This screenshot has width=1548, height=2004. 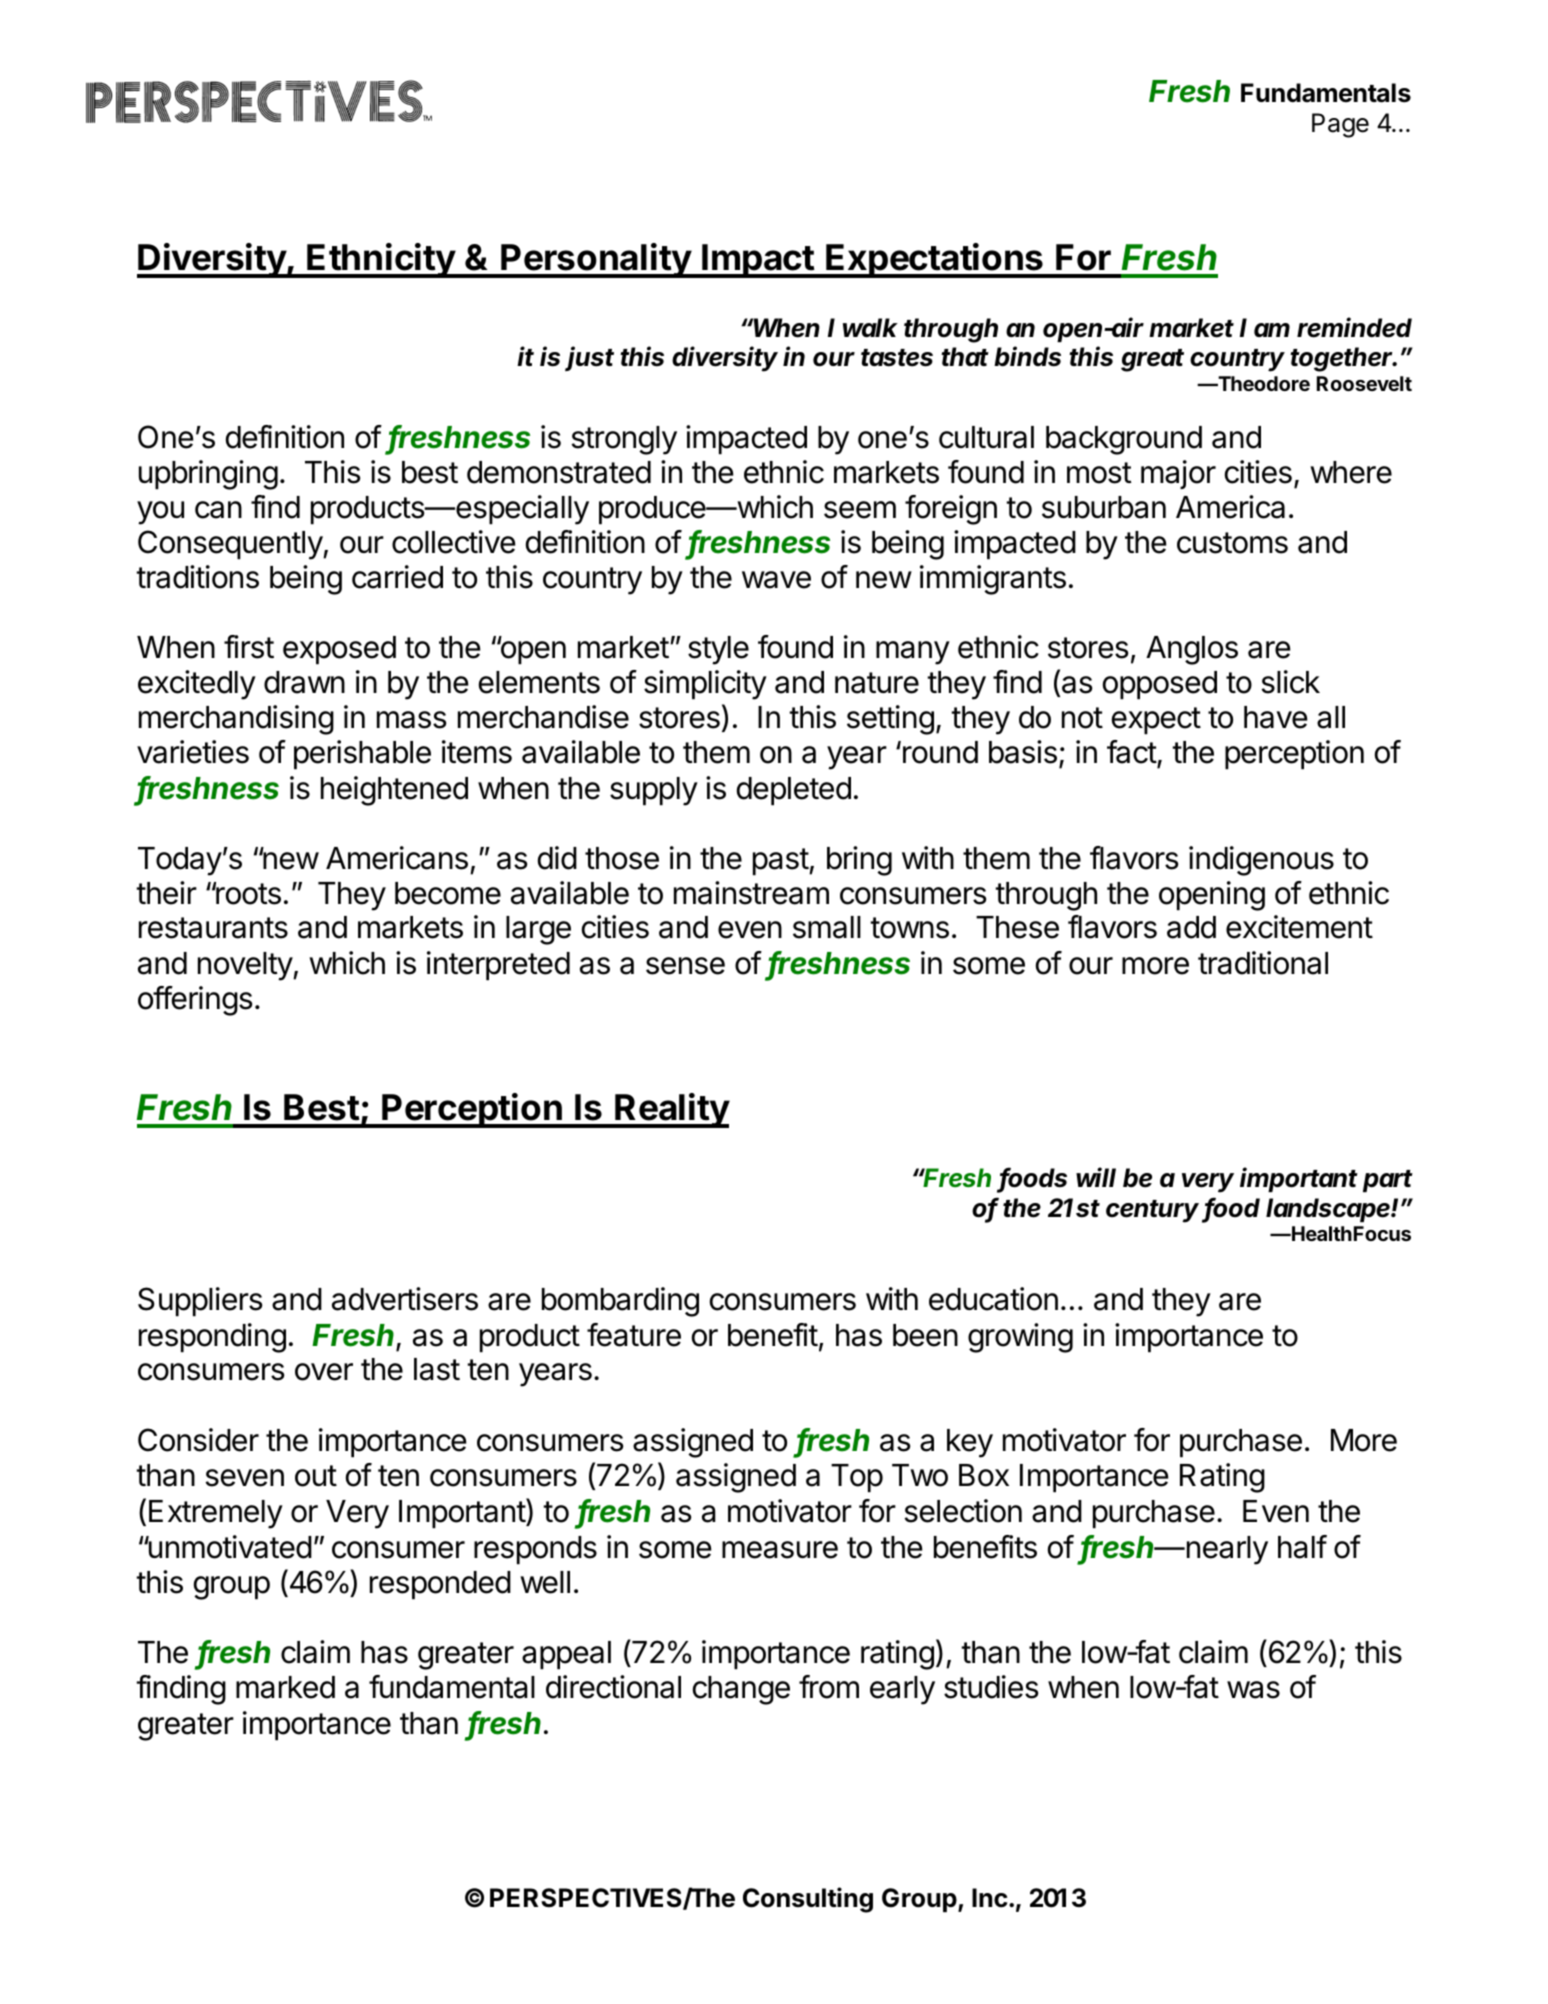 What do you see at coordinates (339, 650) in the screenshot?
I see `exposed` at bounding box center [339, 650].
